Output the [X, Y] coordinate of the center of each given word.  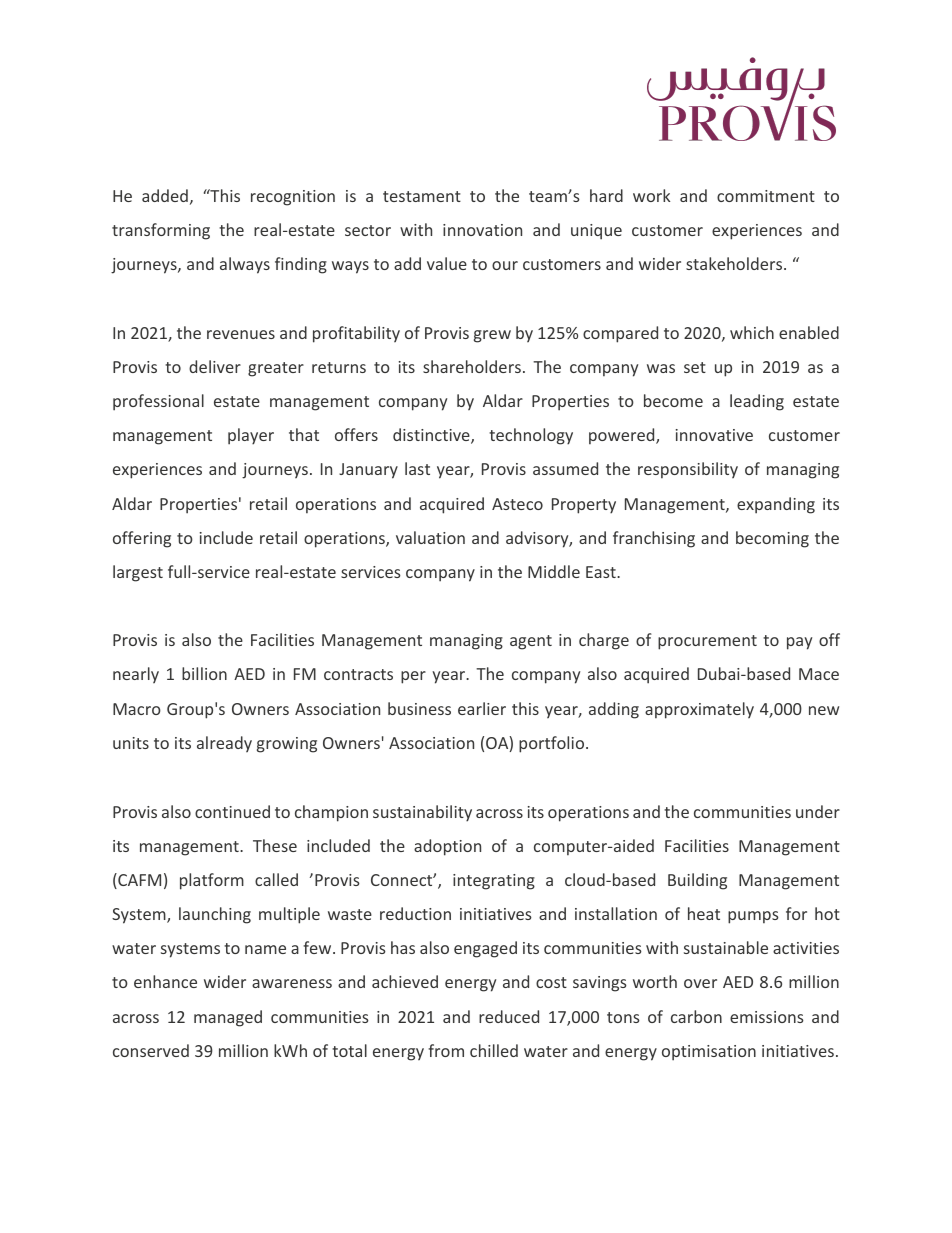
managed [228, 1018]
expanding [776, 505]
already [224, 744]
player [251, 436]
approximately [699, 710]
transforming [161, 231]
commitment [766, 196]
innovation [482, 230]
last [417, 468]
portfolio [551, 744]
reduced [509, 1016]
